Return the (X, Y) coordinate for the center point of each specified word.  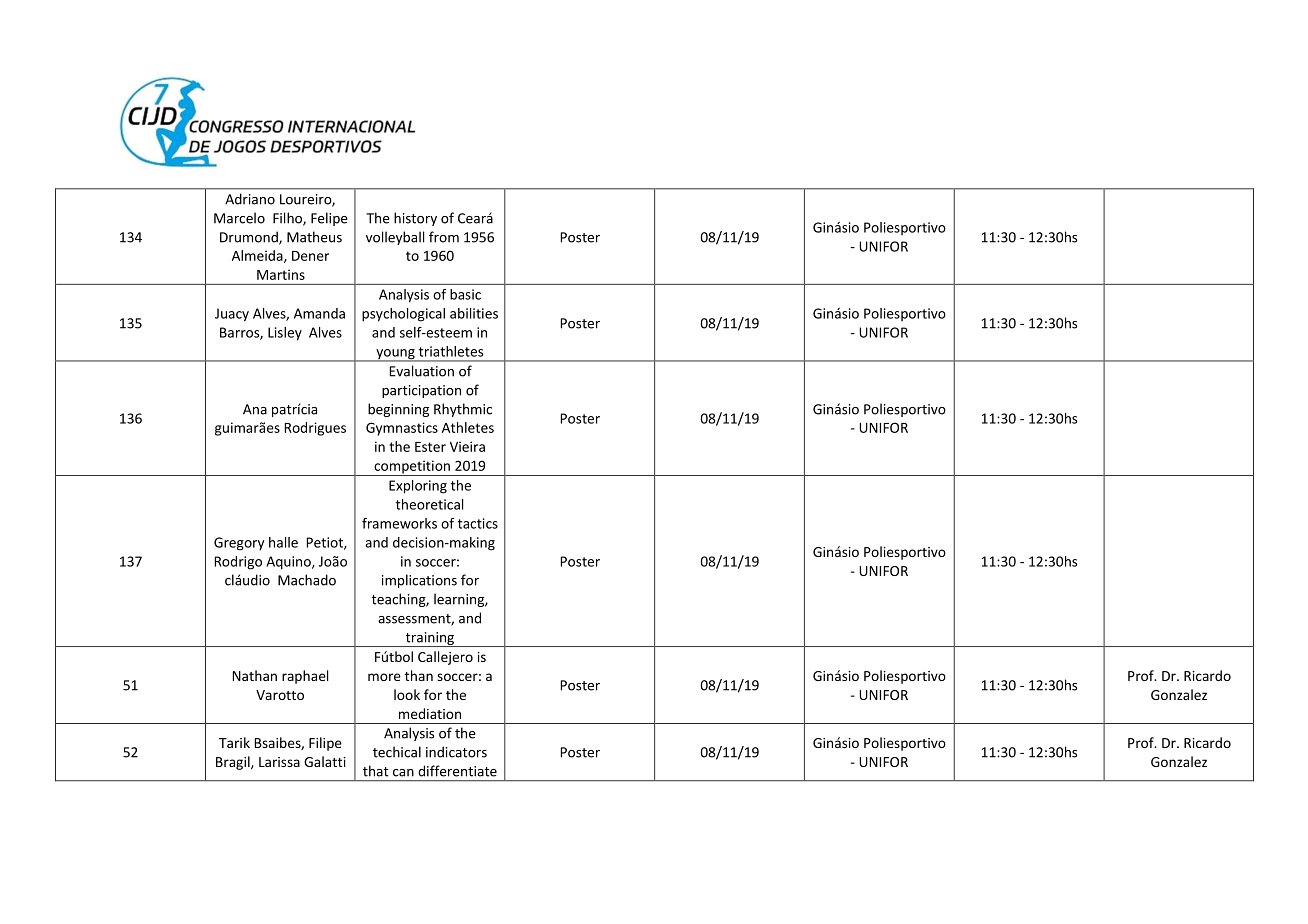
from (444, 237)
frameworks (399, 523)
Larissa (279, 762)
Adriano (250, 199)
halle (283, 542)
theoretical (429, 504)
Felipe (329, 219)
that (376, 771)
